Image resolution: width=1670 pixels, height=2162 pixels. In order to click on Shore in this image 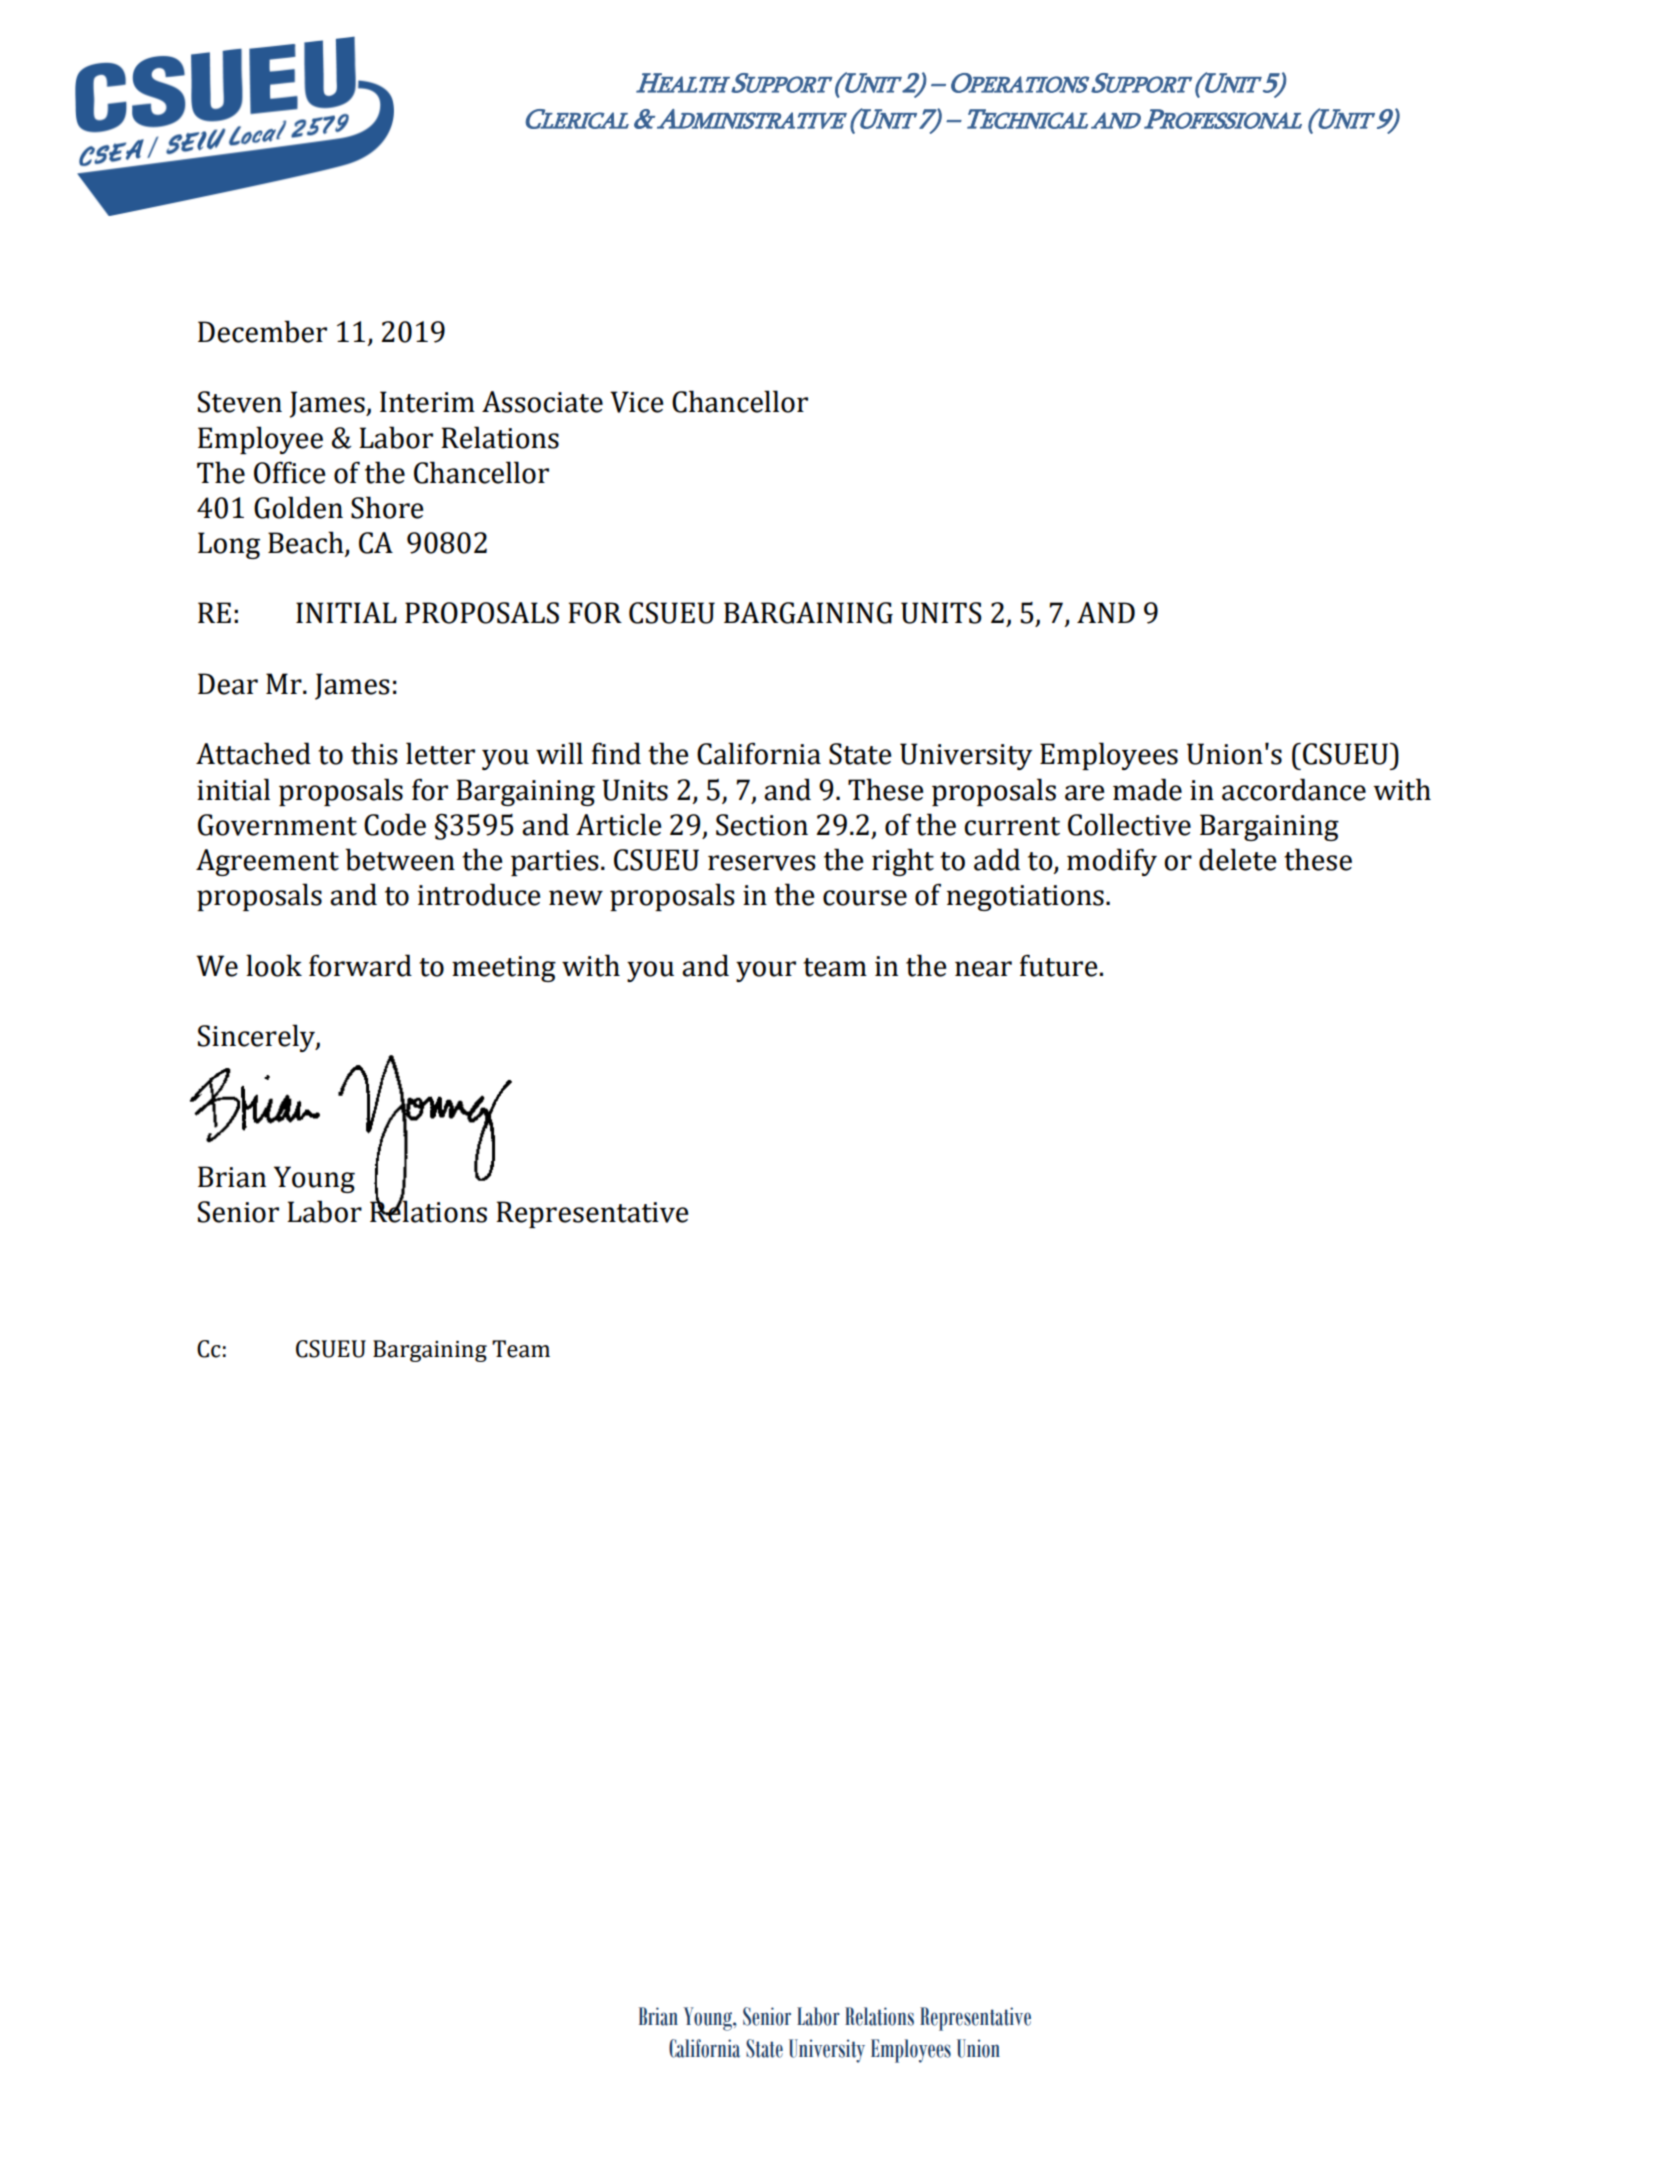, I will do `click(387, 507)`.
